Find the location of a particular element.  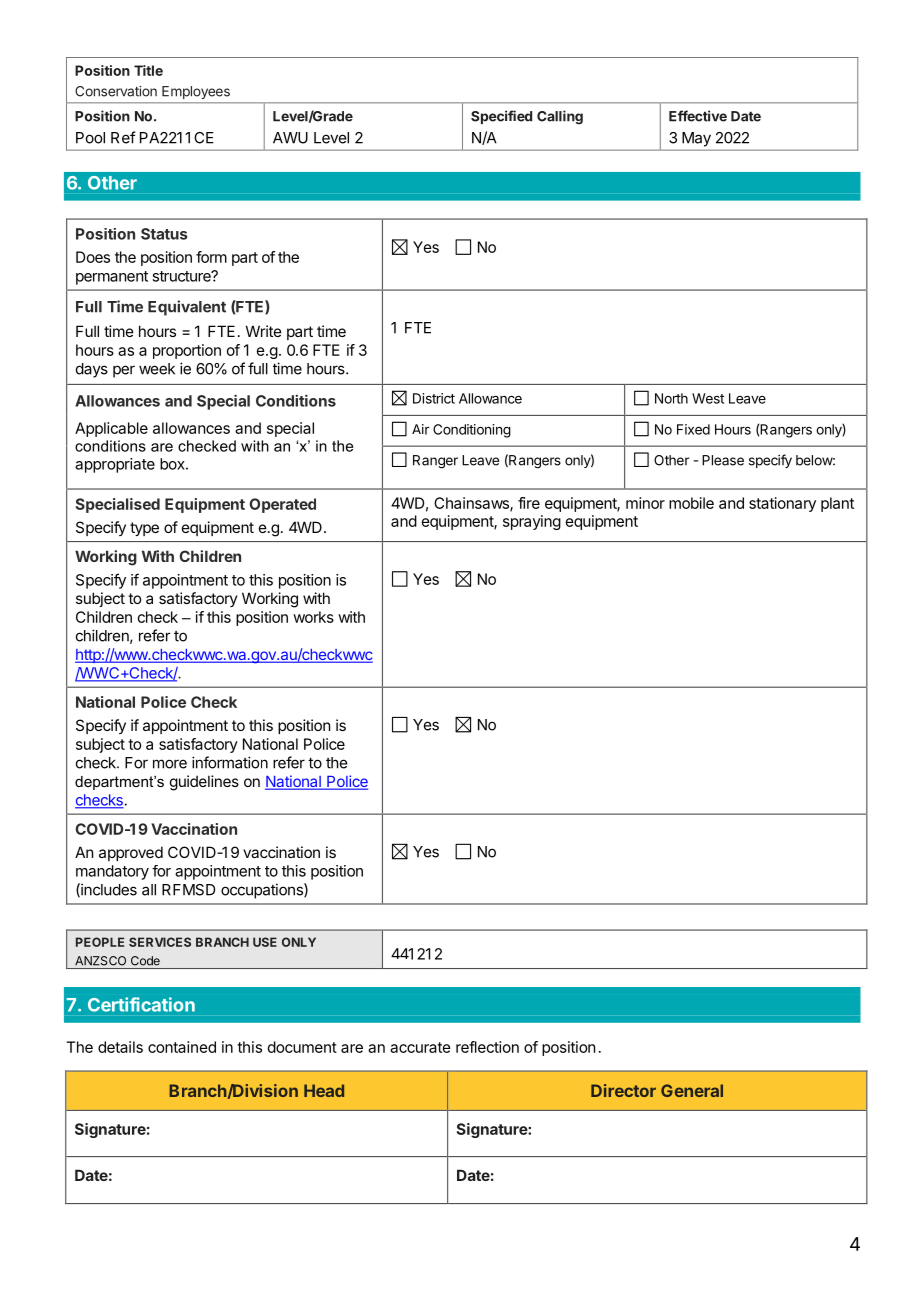

Specified is located at coordinates (501, 117).
